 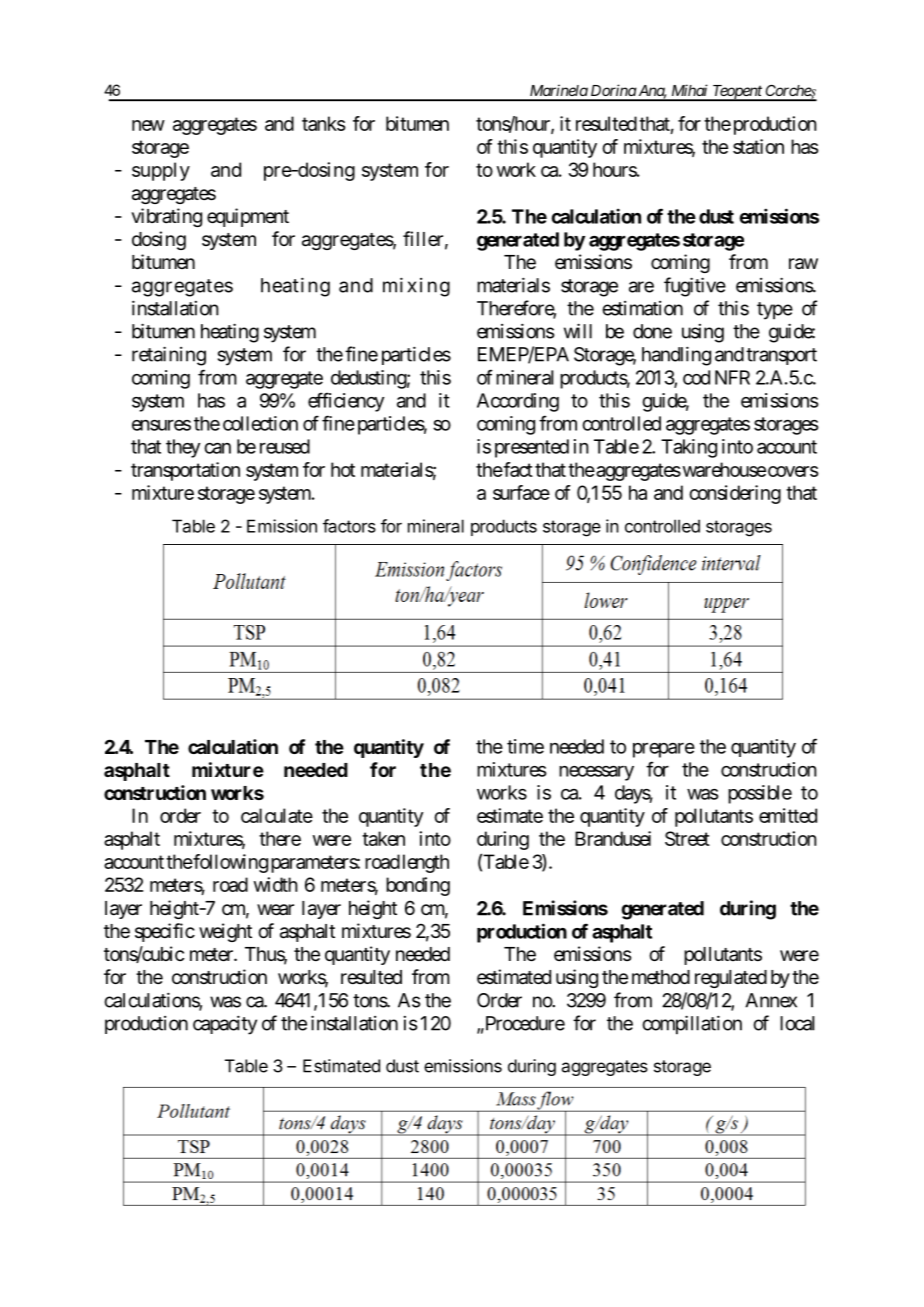 What do you see at coordinates (758, 146) in the screenshot?
I see `station` at bounding box center [758, 146].
